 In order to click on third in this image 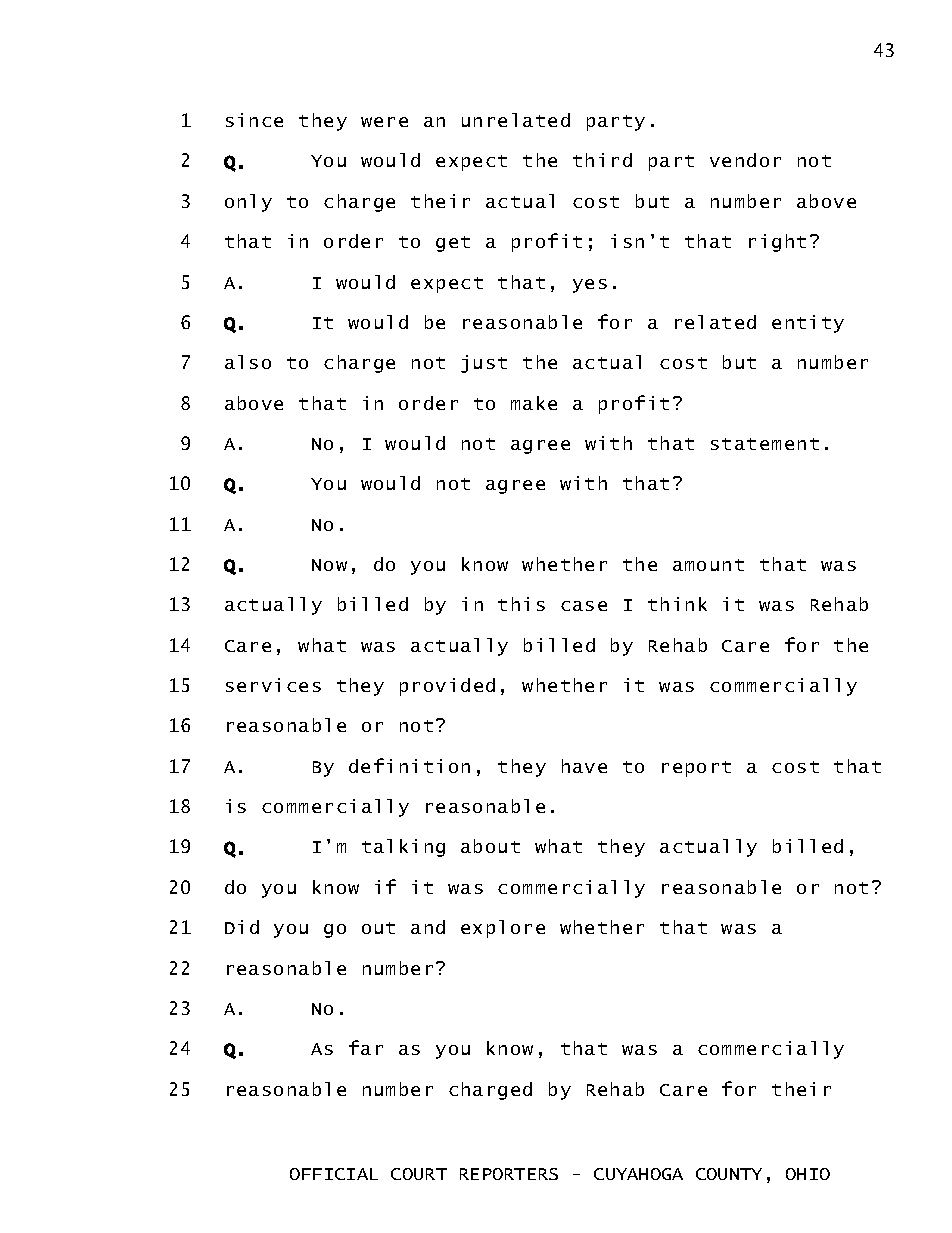, I will do `click(602, 160)`.
